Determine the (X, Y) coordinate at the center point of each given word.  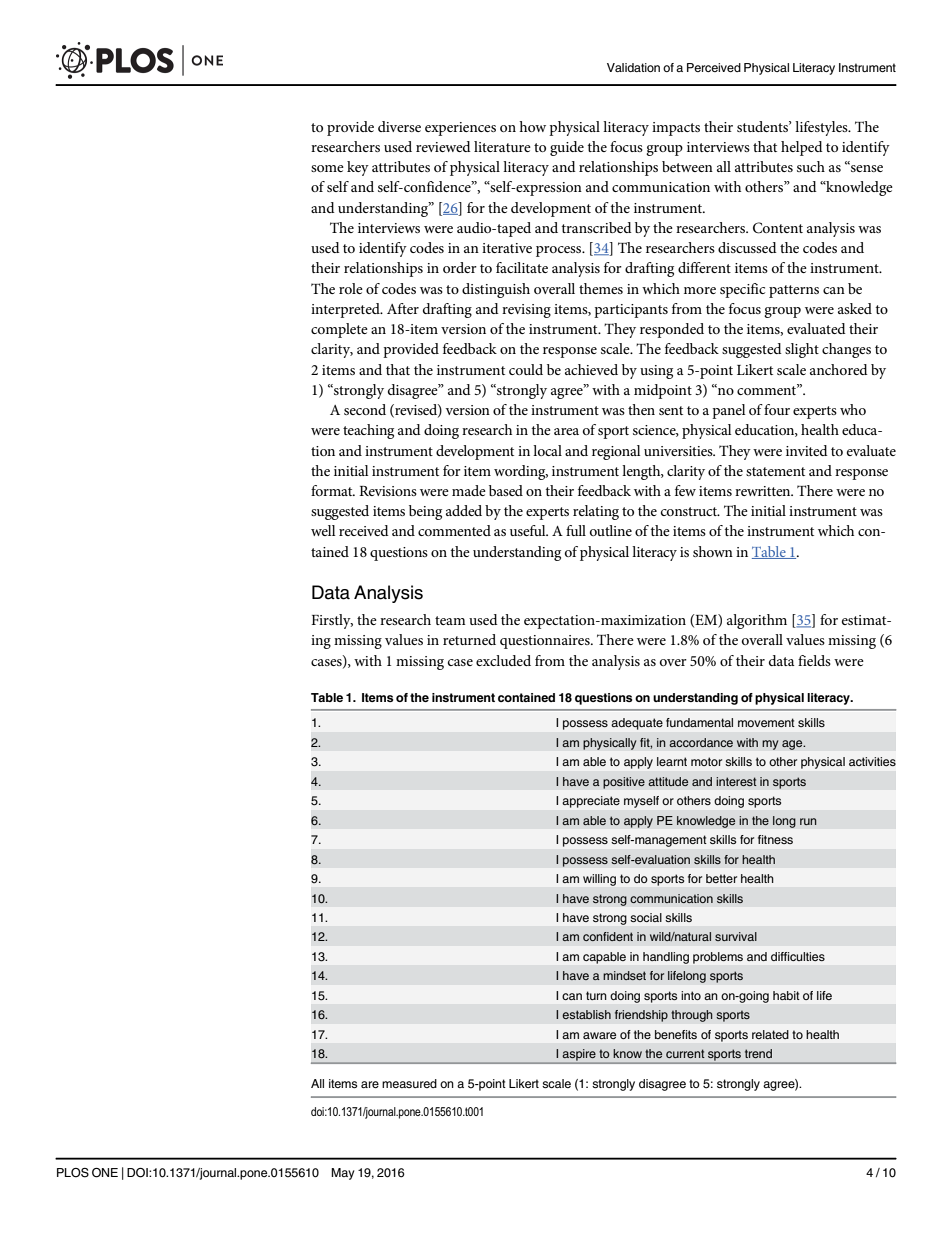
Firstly (332, 621)
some (327, 168)
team (450, 620)
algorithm (757, 621)
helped (802, 148)
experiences (460, 129)
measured (409, 1083)
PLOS (73, 1173)
